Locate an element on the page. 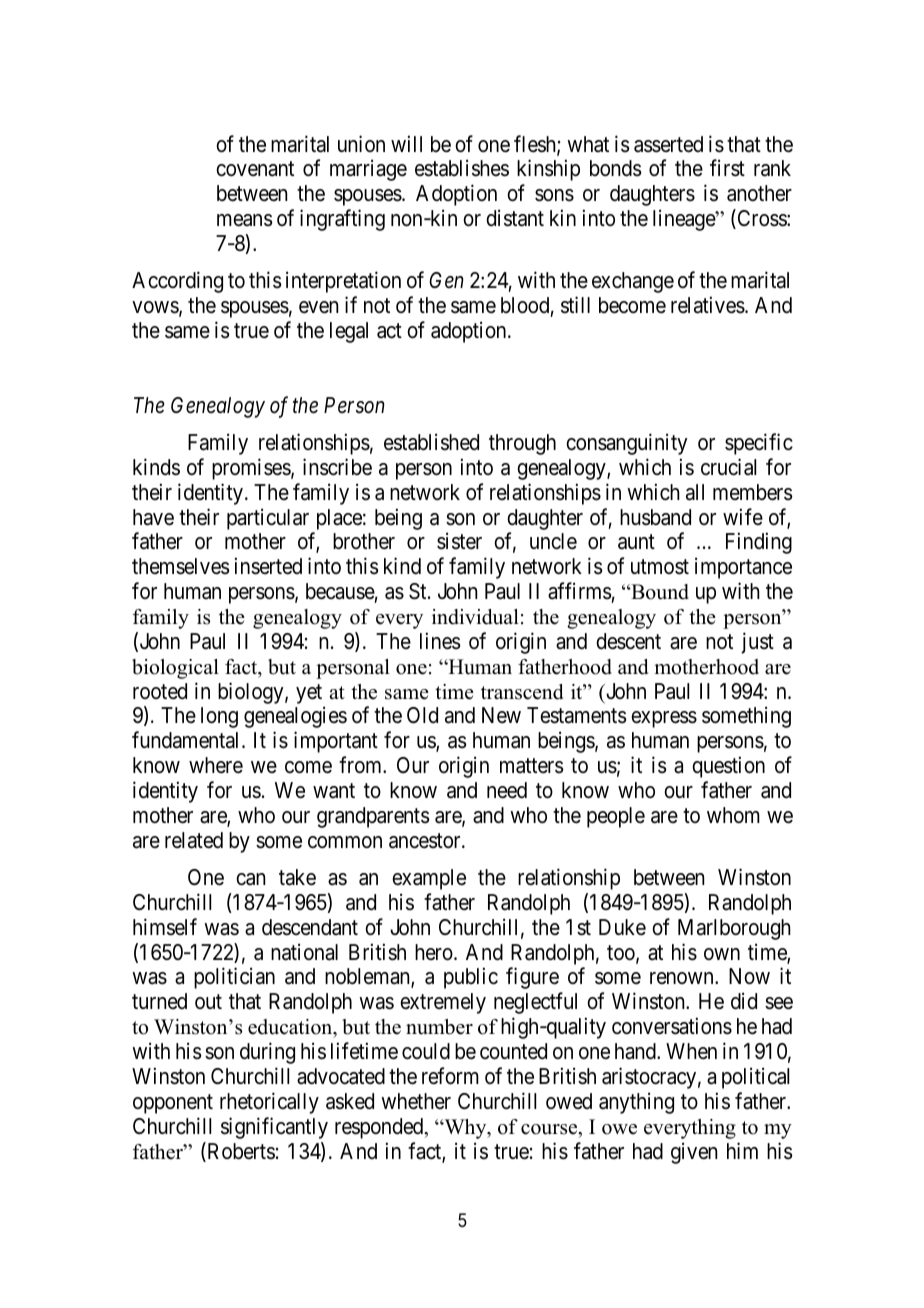 The width and height of the document is (924, 1308). where is located at coordinates (216, 765).
